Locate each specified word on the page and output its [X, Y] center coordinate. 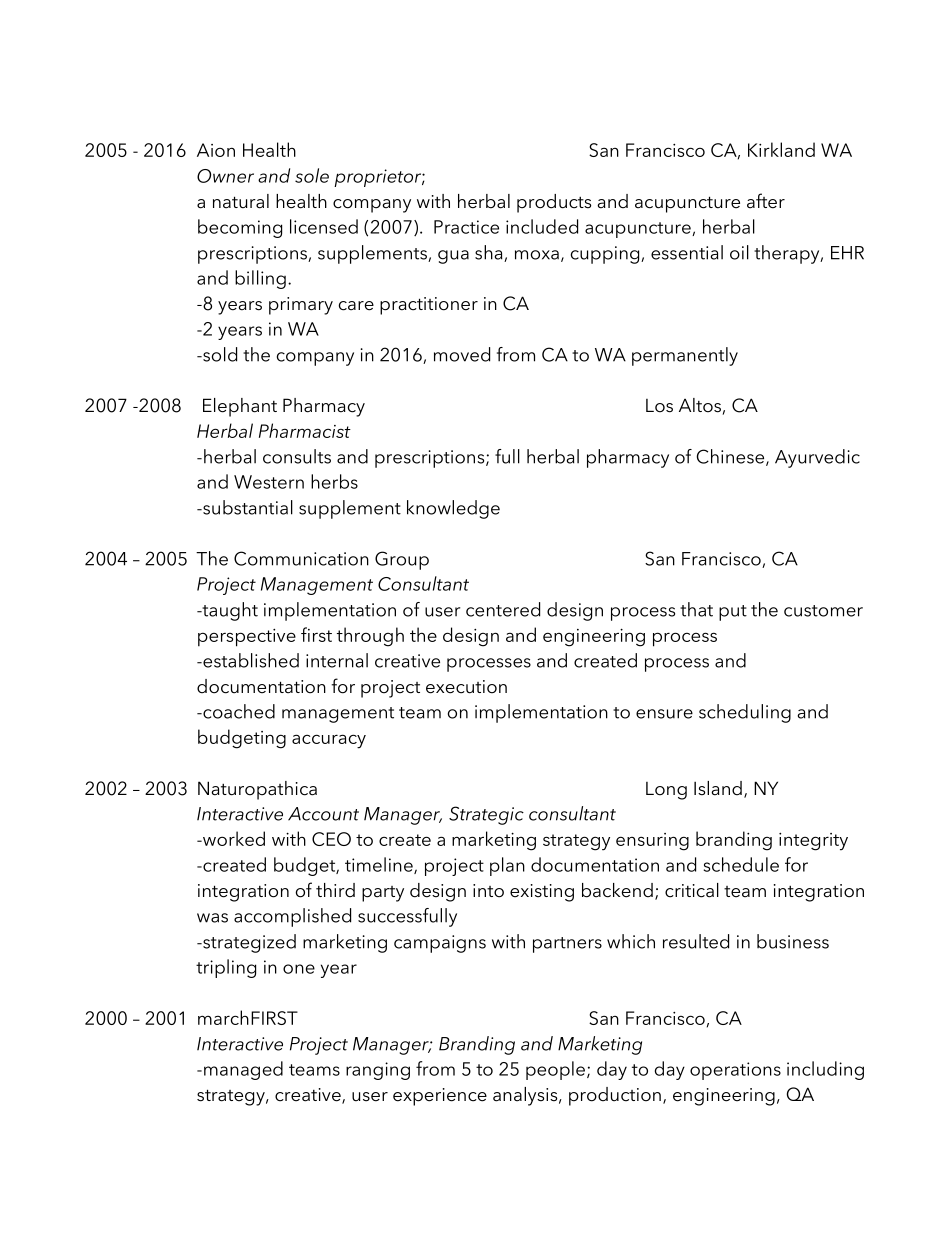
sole [312, 175]
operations [735, 1071]
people [555, 1070]
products [554, 203]
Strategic [486, 815]
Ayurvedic [817, 458]
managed [243, 1070]
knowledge [453, 509]
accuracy [329, 741]
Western [269, 482]
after [766, 201]
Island [718, 788]
